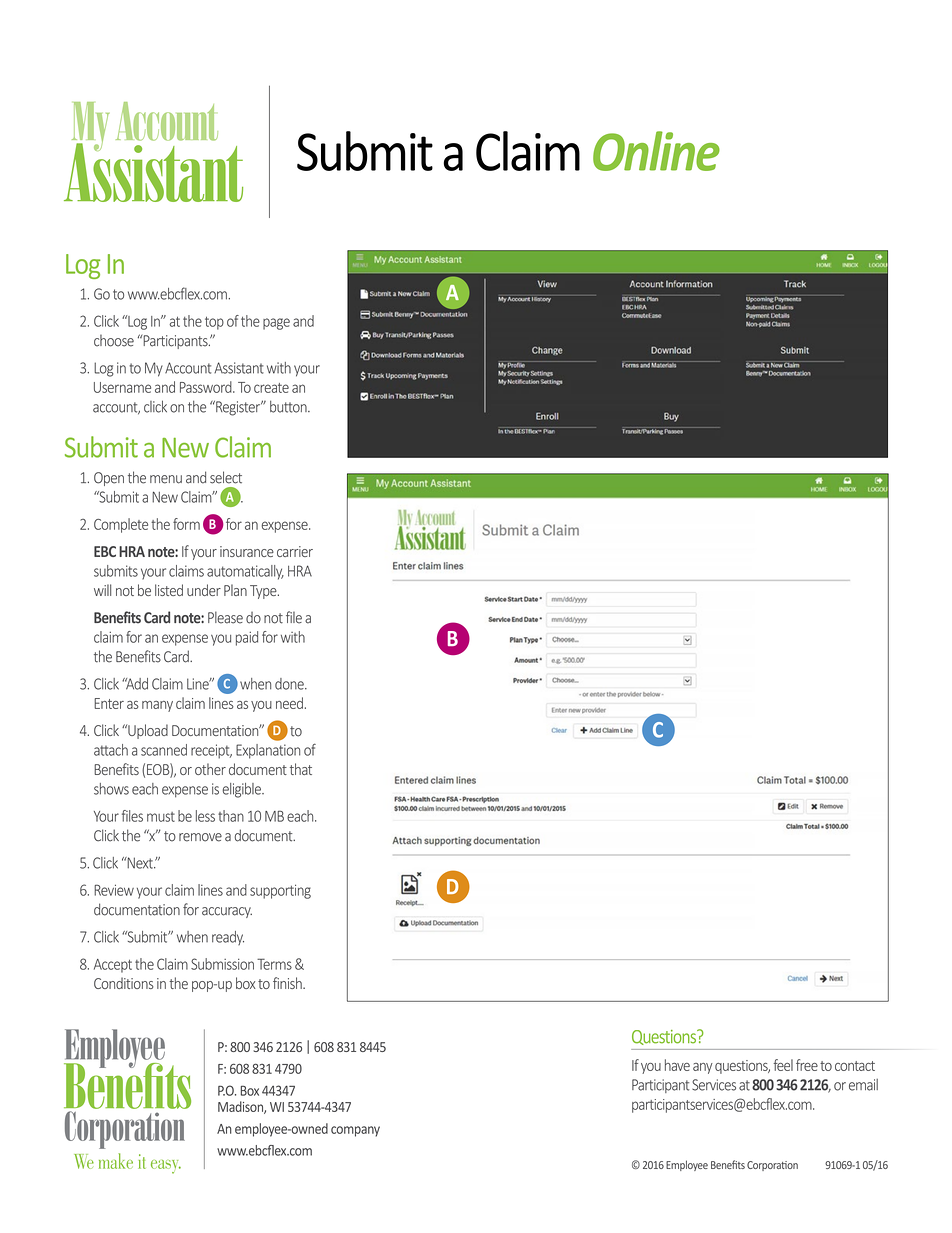  I want to click on feel, so click(783, 1065).
